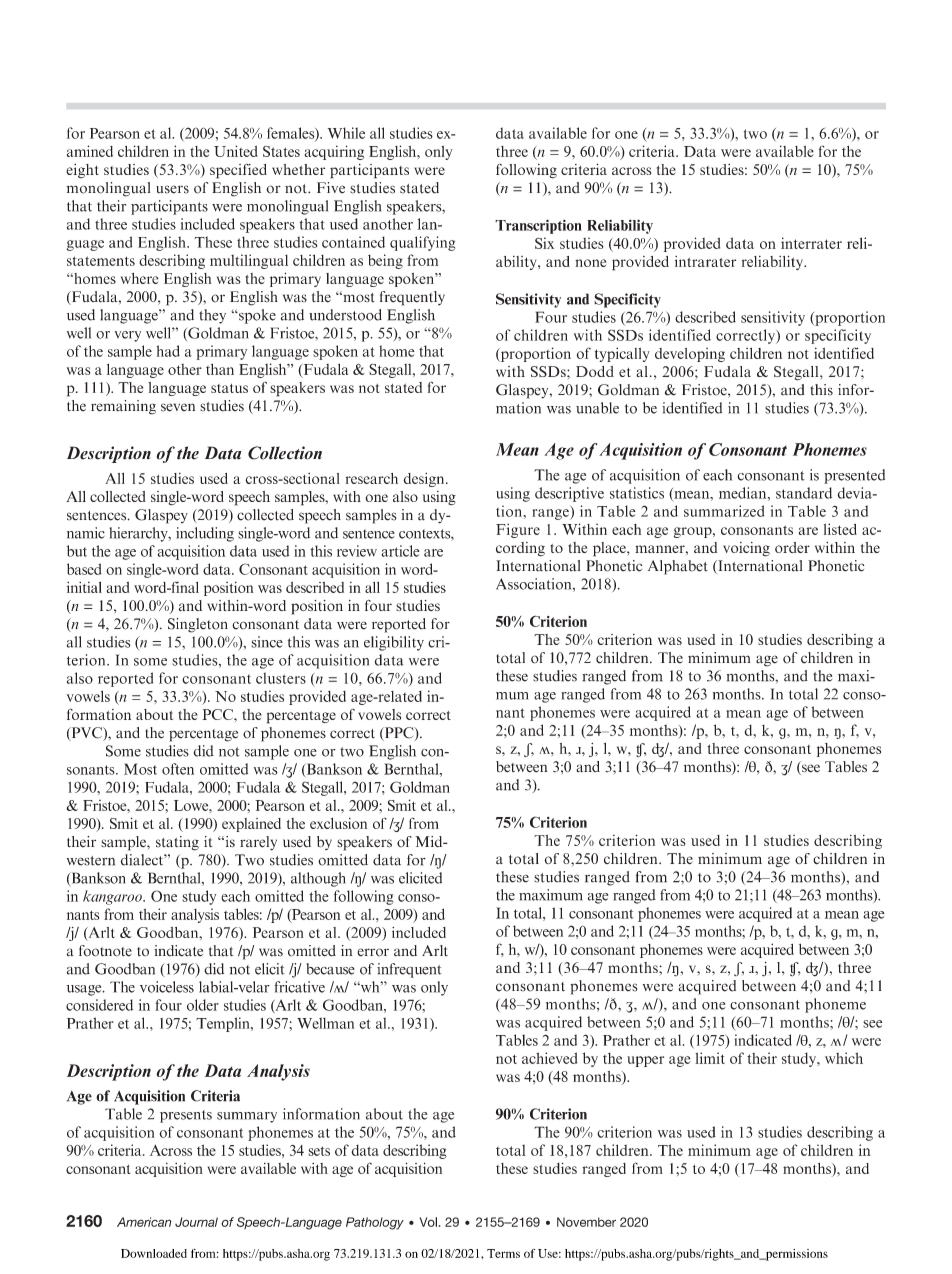 The height and width of the screenshot is (1274, 952). What do you see at coordinates (422, 243) in the screenshot?
I see `qualifying` at bounding box center [422, 243].
